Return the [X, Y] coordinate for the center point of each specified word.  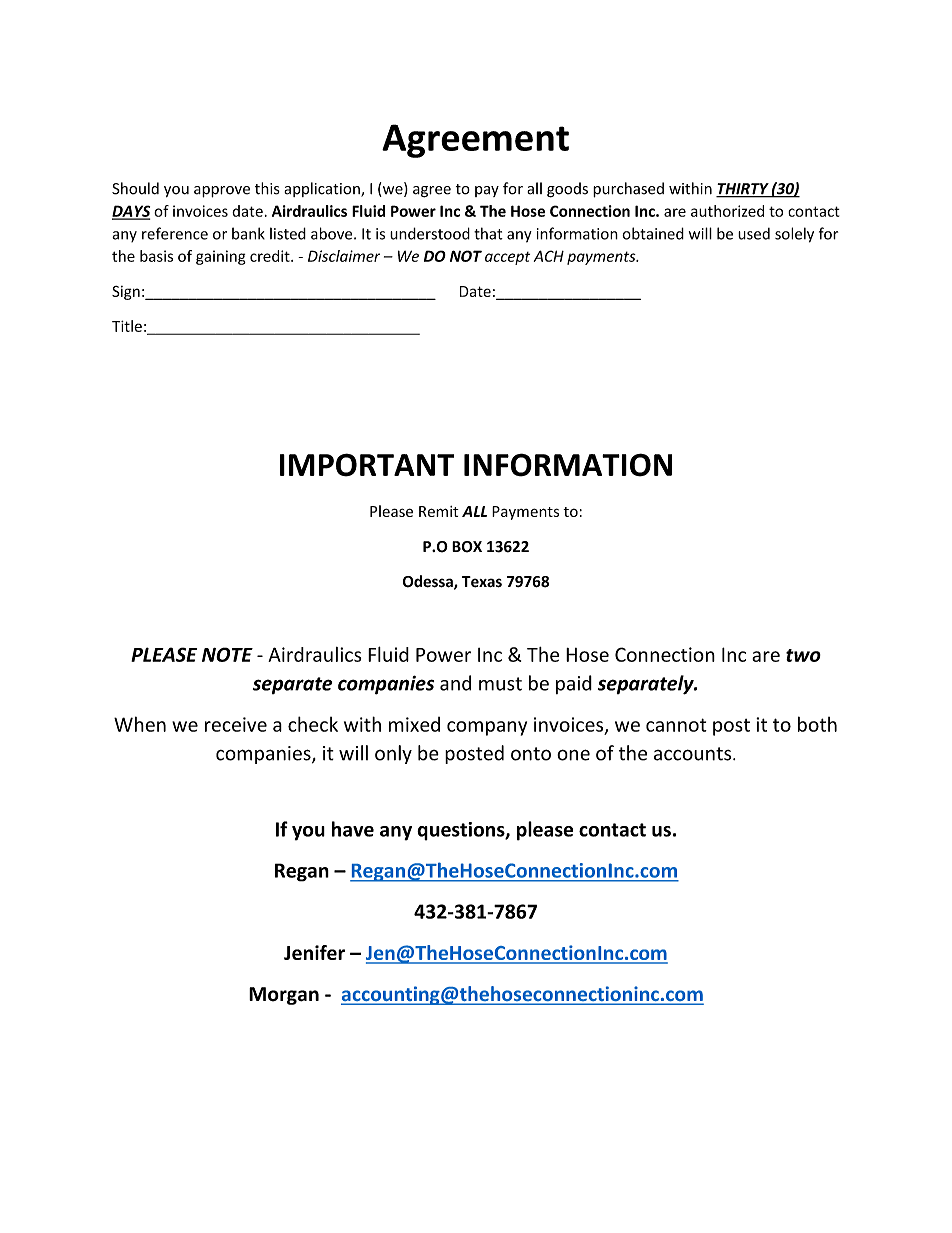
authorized [727, 211]
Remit [439, 511]
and [455, 683]
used [754, 234]
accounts [694, 754]
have [353, 829]
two [803, 655]
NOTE [227, 654]
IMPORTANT [367, 465]
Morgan [284, 996]
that [488, 233]
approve [222, 192]
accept [507, 258]
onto [531, 754]
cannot [676, 725]
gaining [221, 257]
